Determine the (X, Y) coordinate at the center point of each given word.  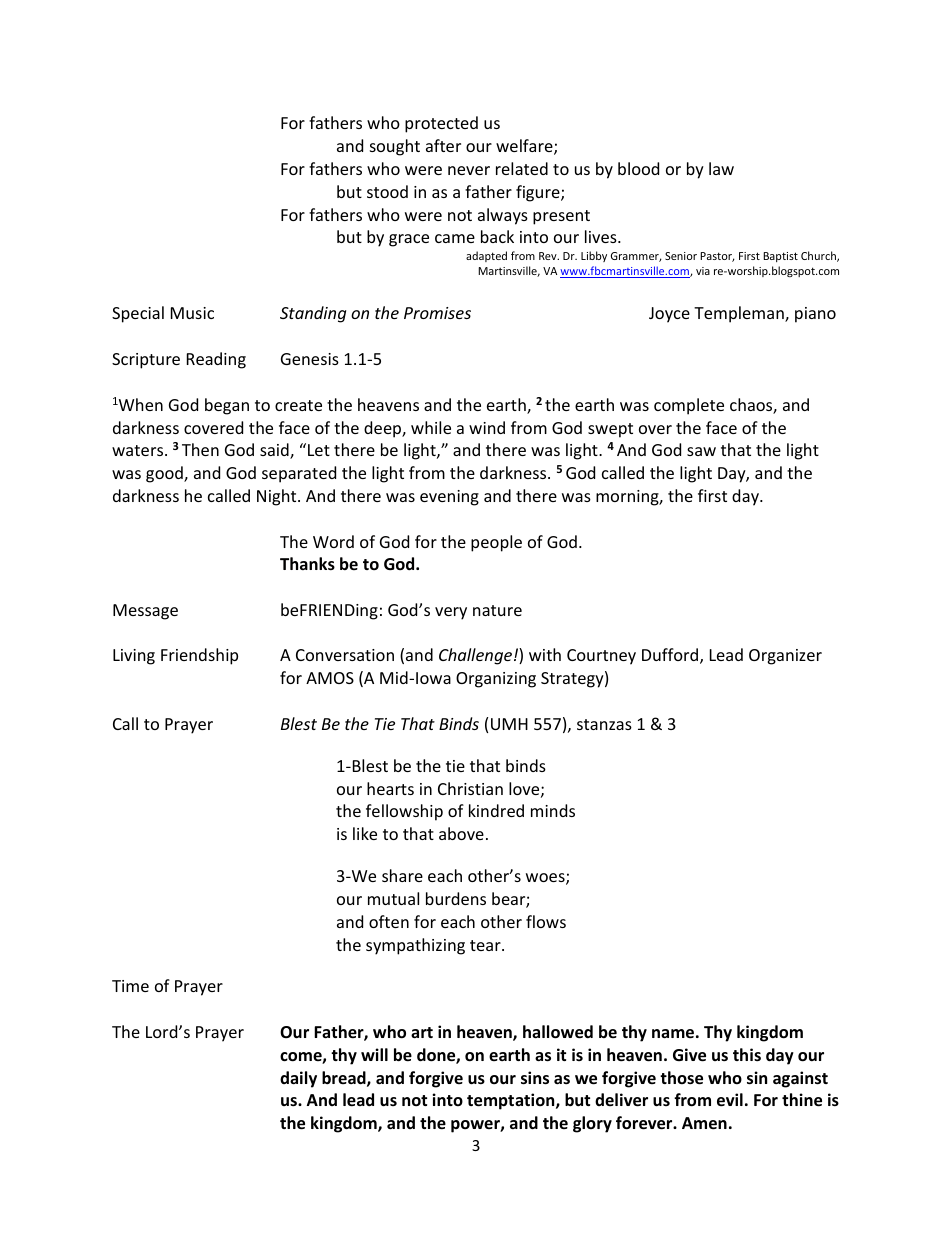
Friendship (199, 656)
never (469, 170)
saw (701, 451)
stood (387, 191)
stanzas (604, 724)
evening (449, 498)
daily (298, 1079)
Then (200, 449)
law (721, 168)
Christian (470, 788)
